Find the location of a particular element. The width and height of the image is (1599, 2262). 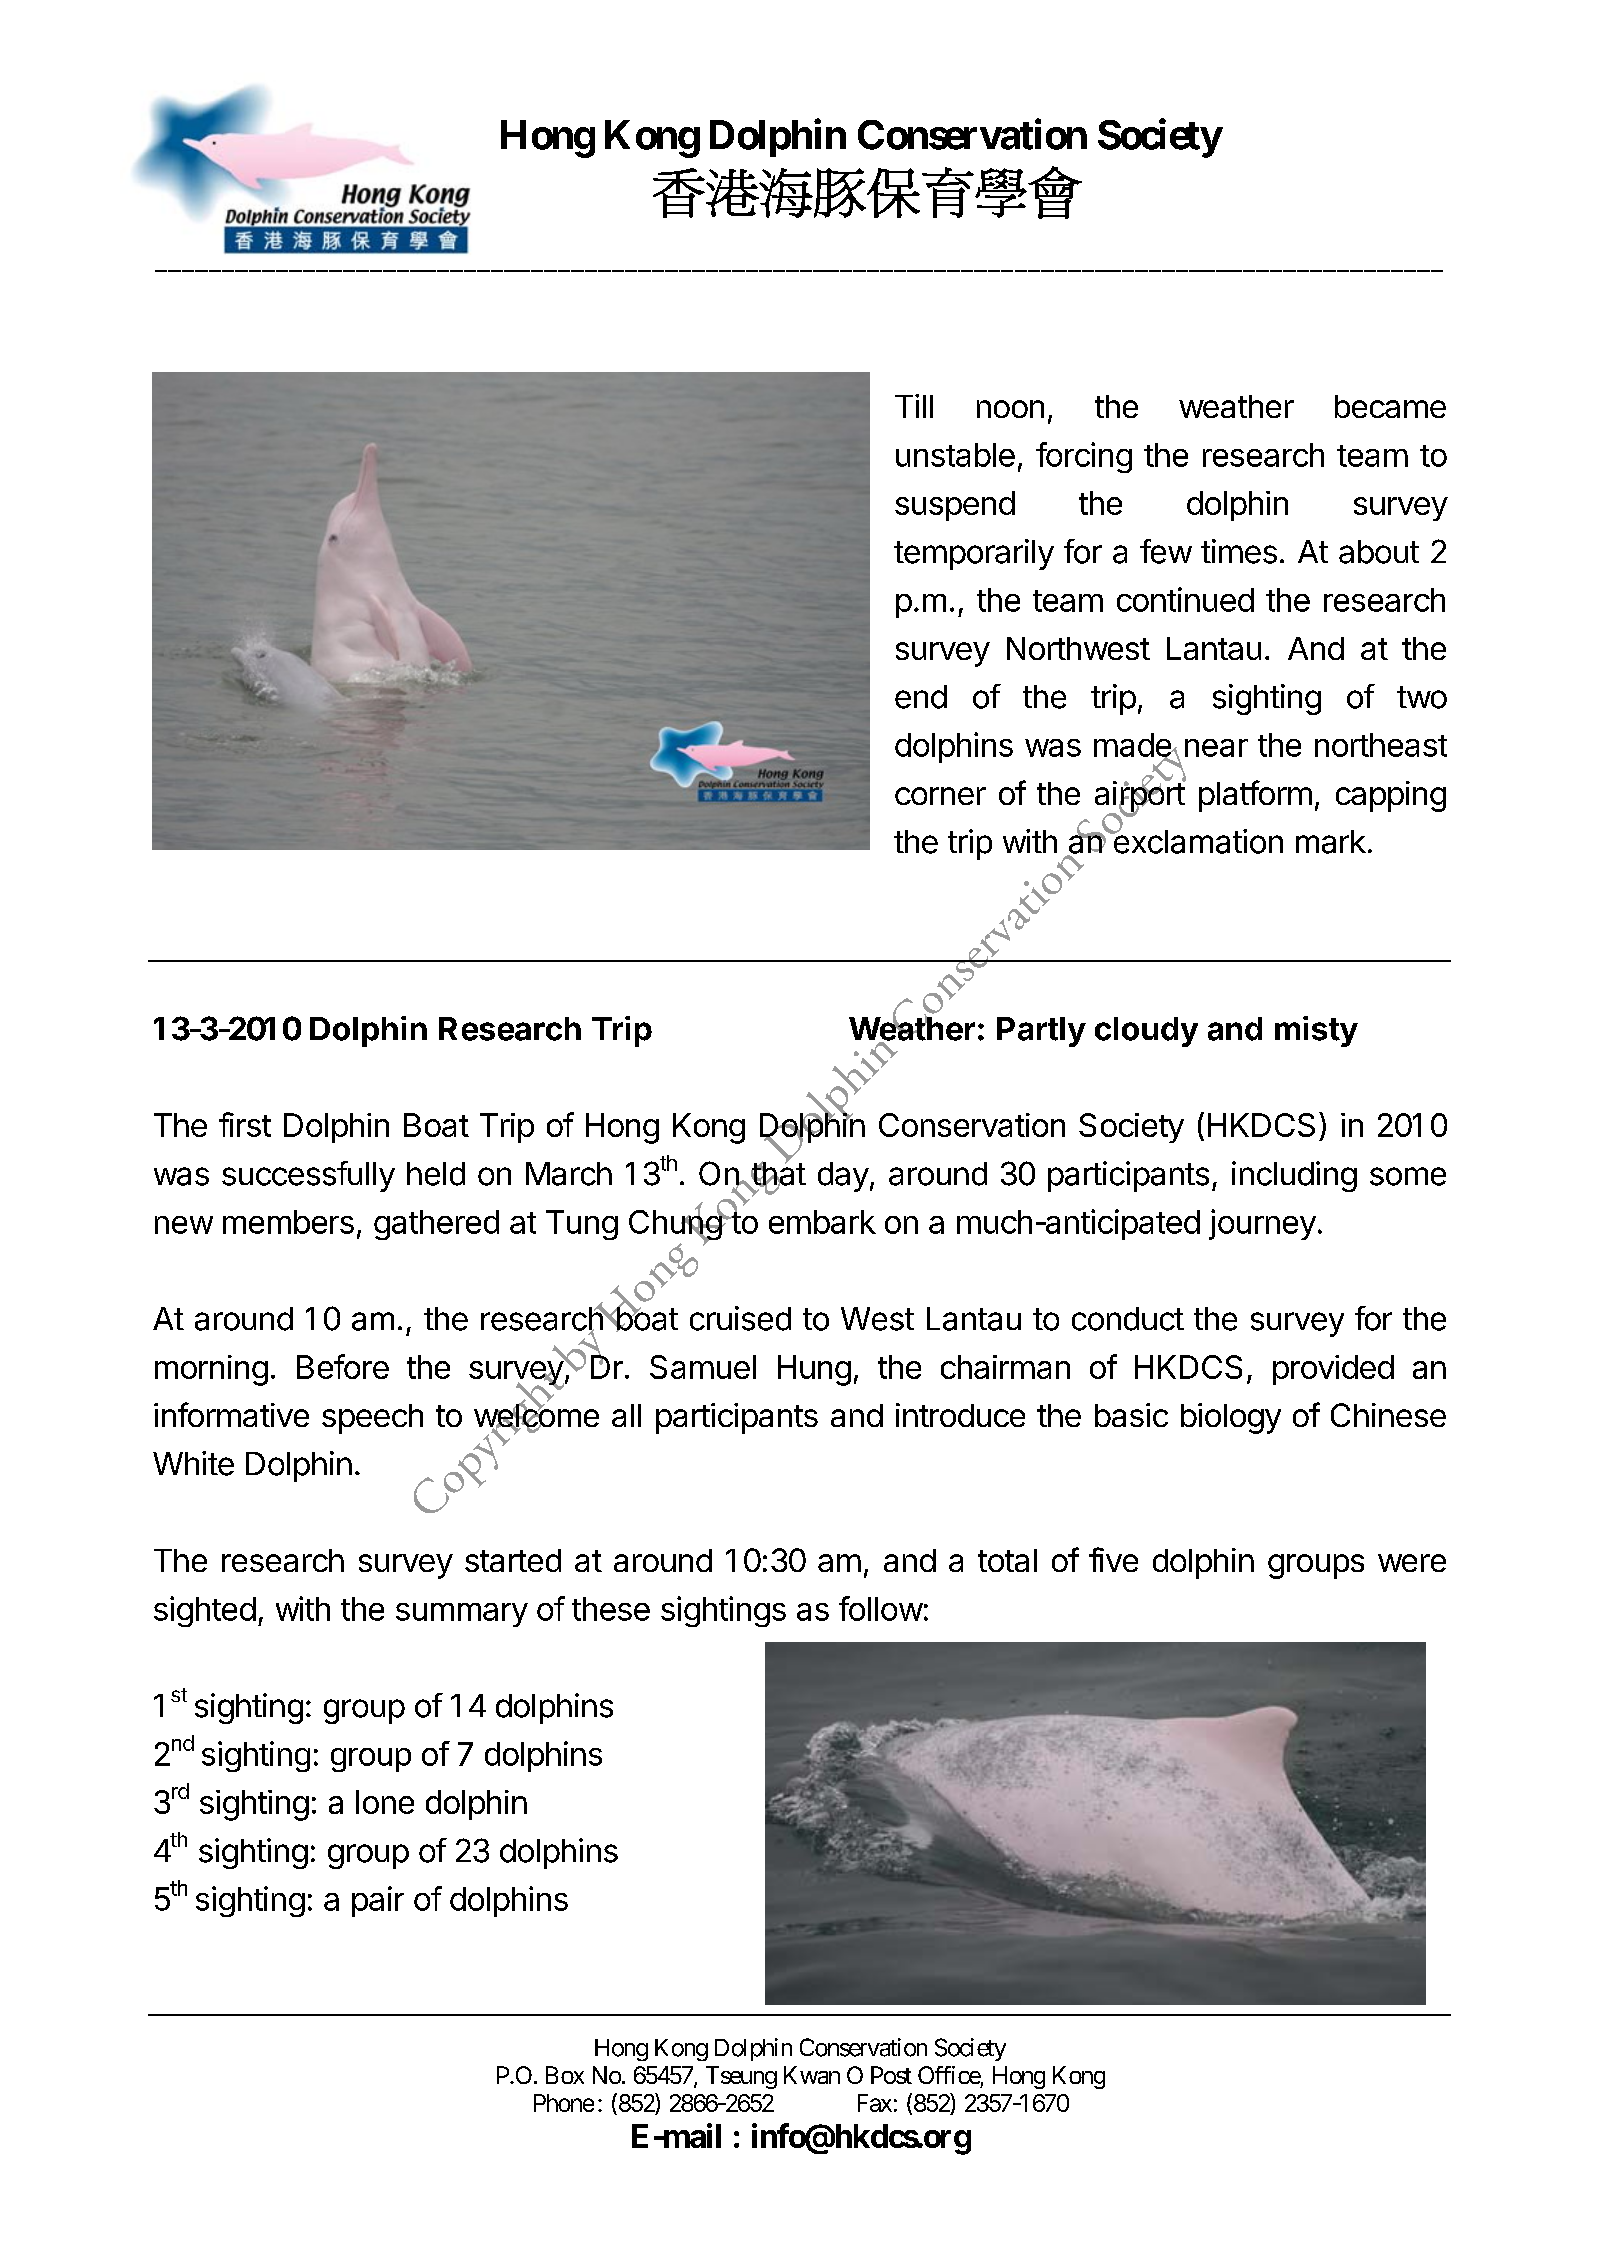

embark is located at coordinates (822, 1222).
